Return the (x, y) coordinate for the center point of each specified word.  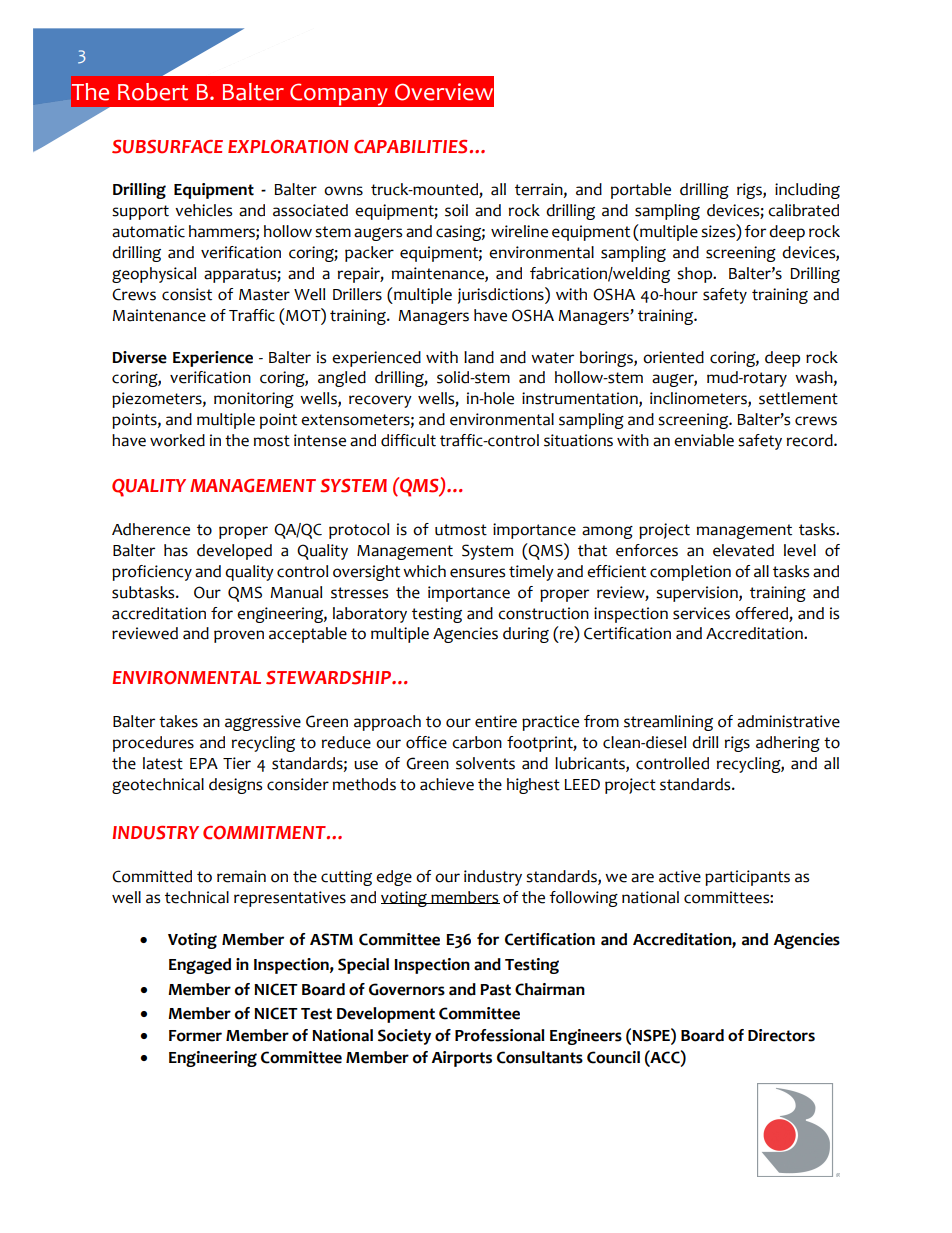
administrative (788, 721)
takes (178, 721)
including (807, 191)
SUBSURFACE (167, 147)
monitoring (254, 400)
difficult (408, 440)
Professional (500, 1035)
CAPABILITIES (410, 147)
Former (195, 1036)
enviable (704, 440)
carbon (477, 742)
